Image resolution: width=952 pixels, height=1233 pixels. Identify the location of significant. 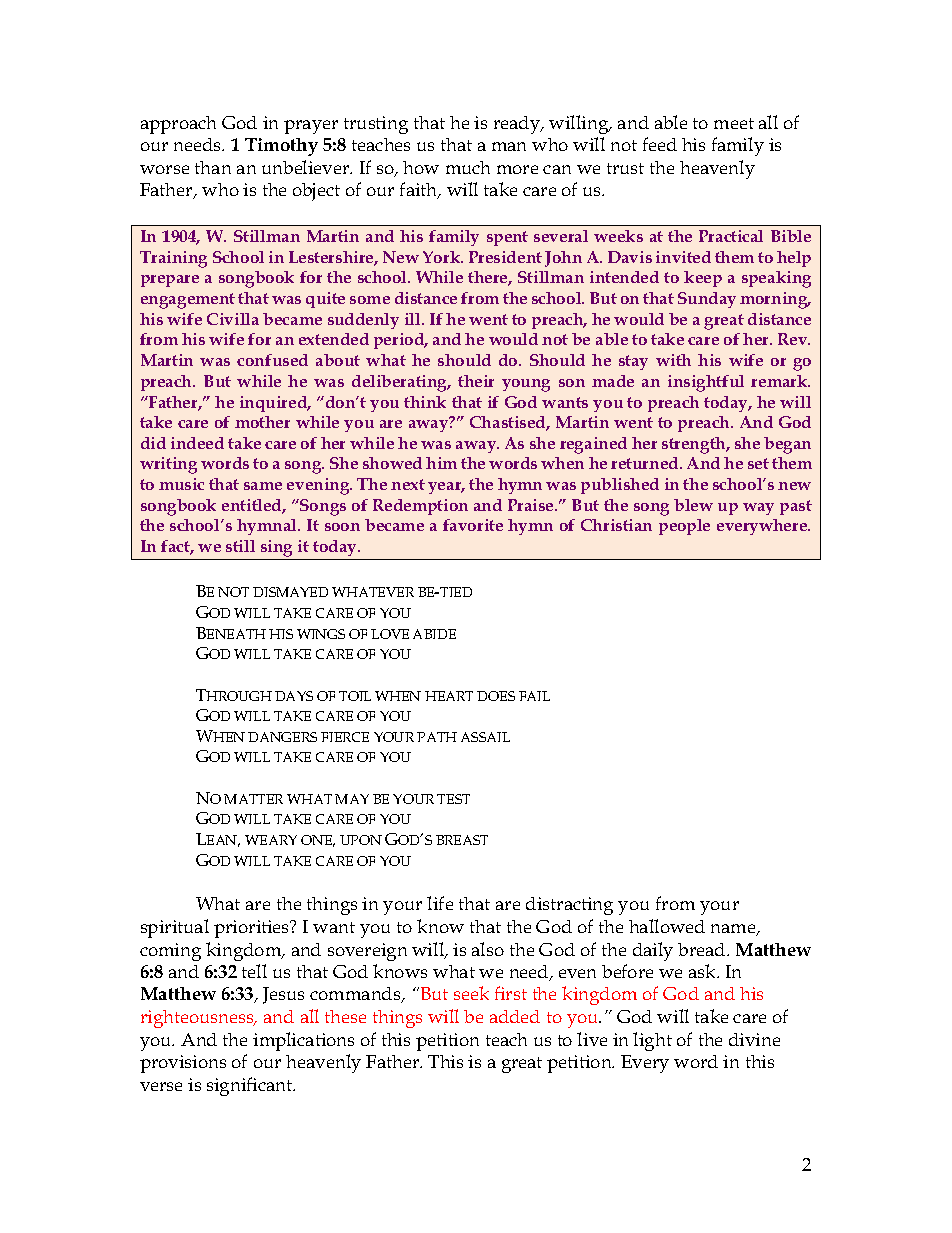
(251, 1086).
